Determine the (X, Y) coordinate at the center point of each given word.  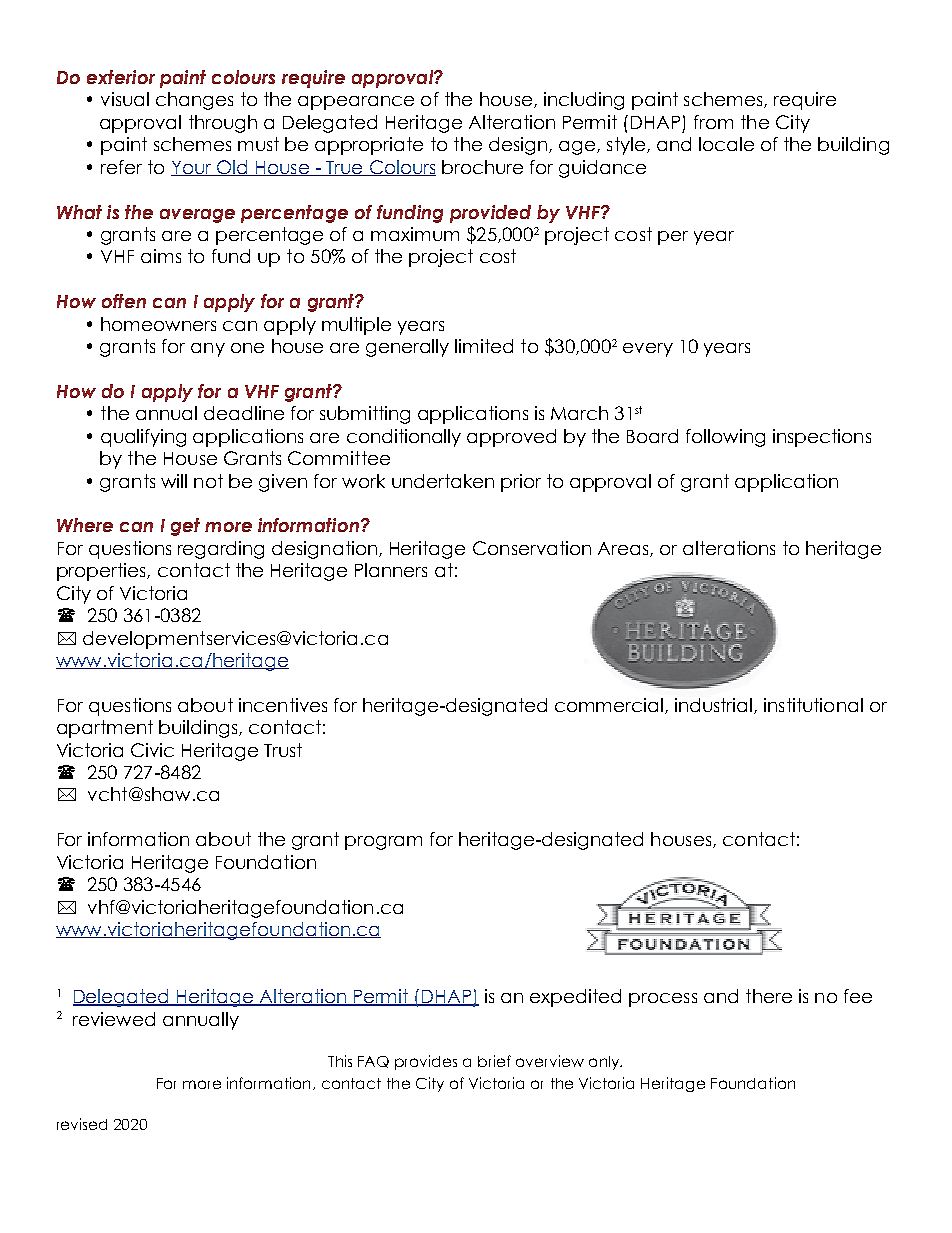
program (383, 843)
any (208, 350)
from (713, 122)
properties (102, 572)
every (648, 350)
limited (484, 346)
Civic (152, 750)
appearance (356, 103)
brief (494, 1061)
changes (194, 101)
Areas (624, 549)
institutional (813, 705)
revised (82, 1124)
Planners (391, 570)
